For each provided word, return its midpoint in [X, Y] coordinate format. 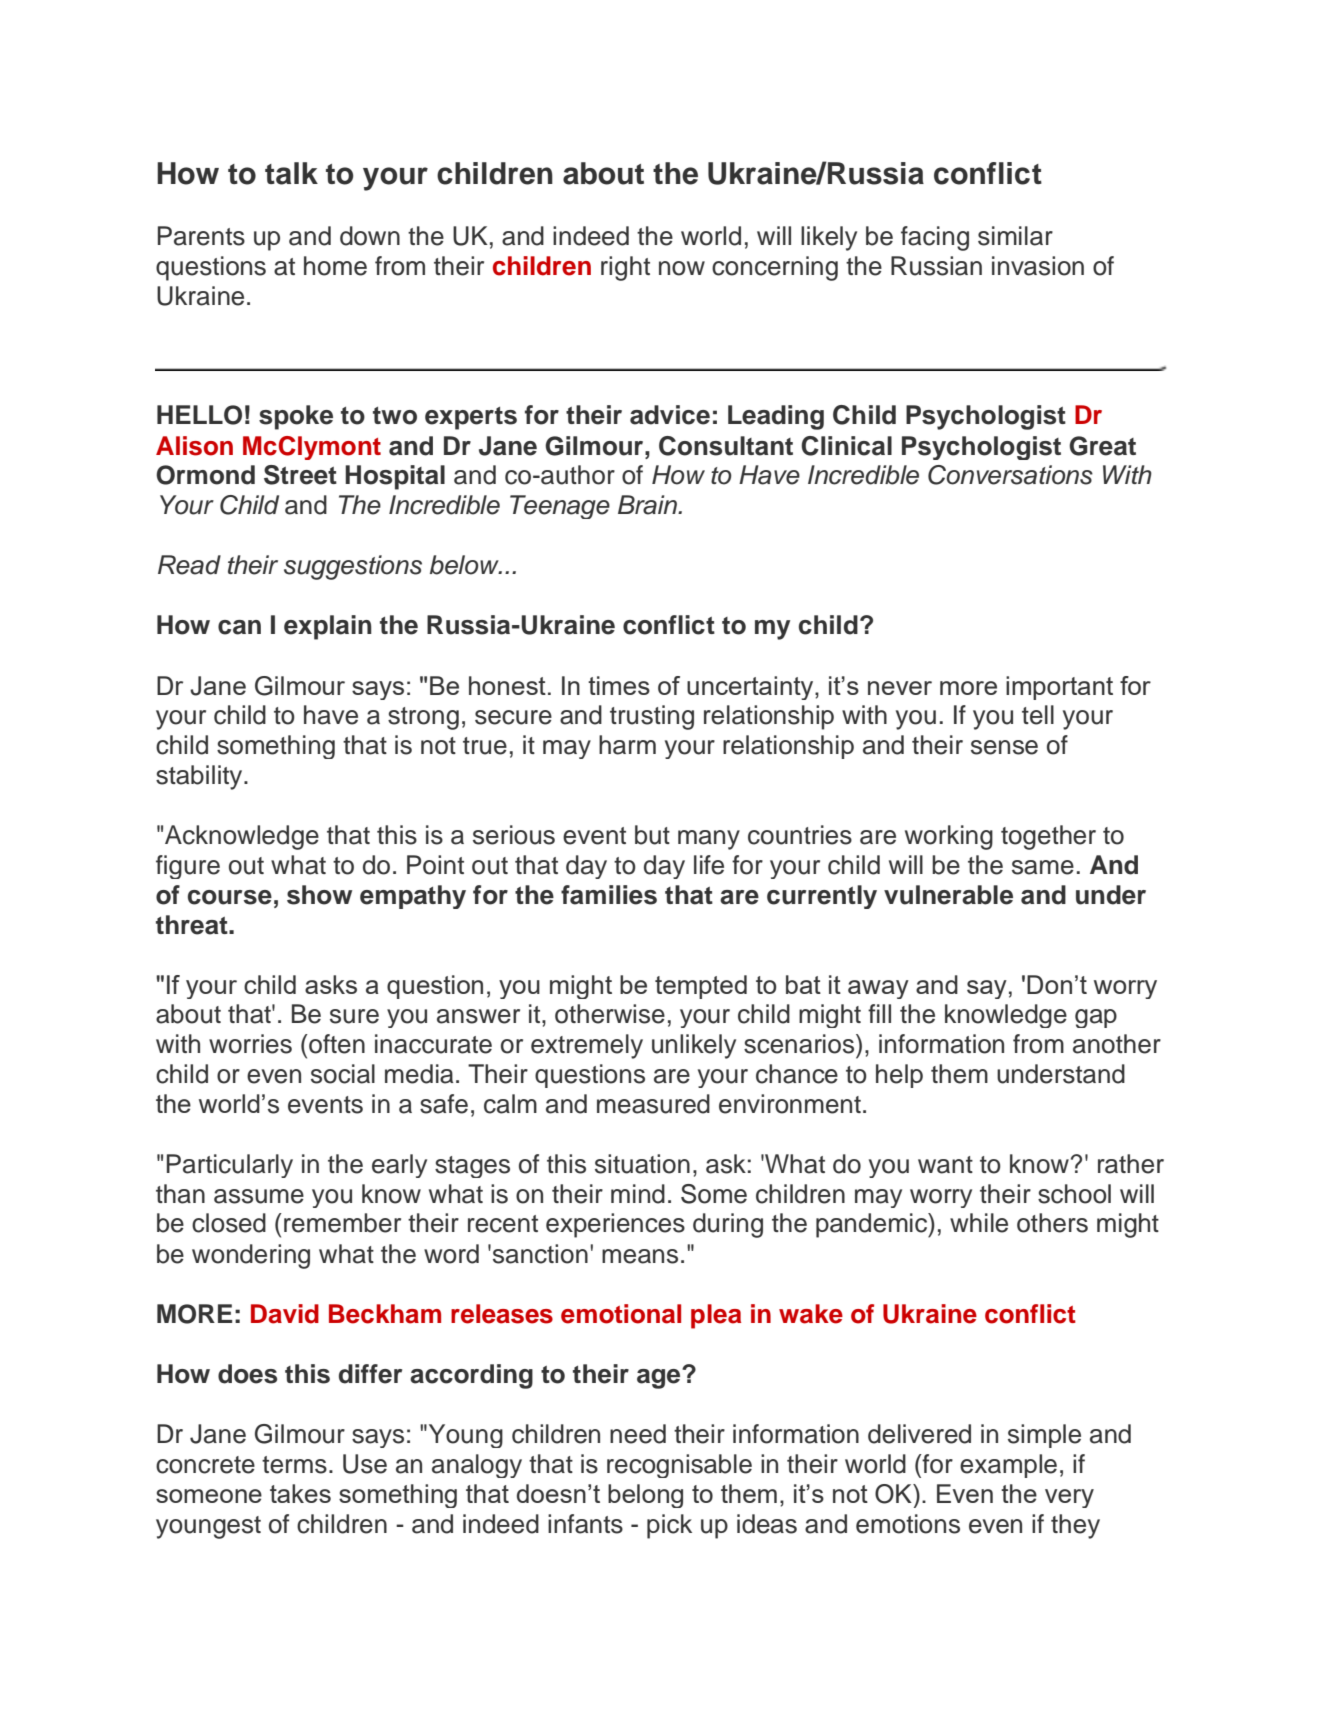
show [319, 895]
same [1043, 867]
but [652, 835]
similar [1015, 236]
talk [291, 173]
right [625, 268]
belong [645, 1496]
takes [300, 1493]
